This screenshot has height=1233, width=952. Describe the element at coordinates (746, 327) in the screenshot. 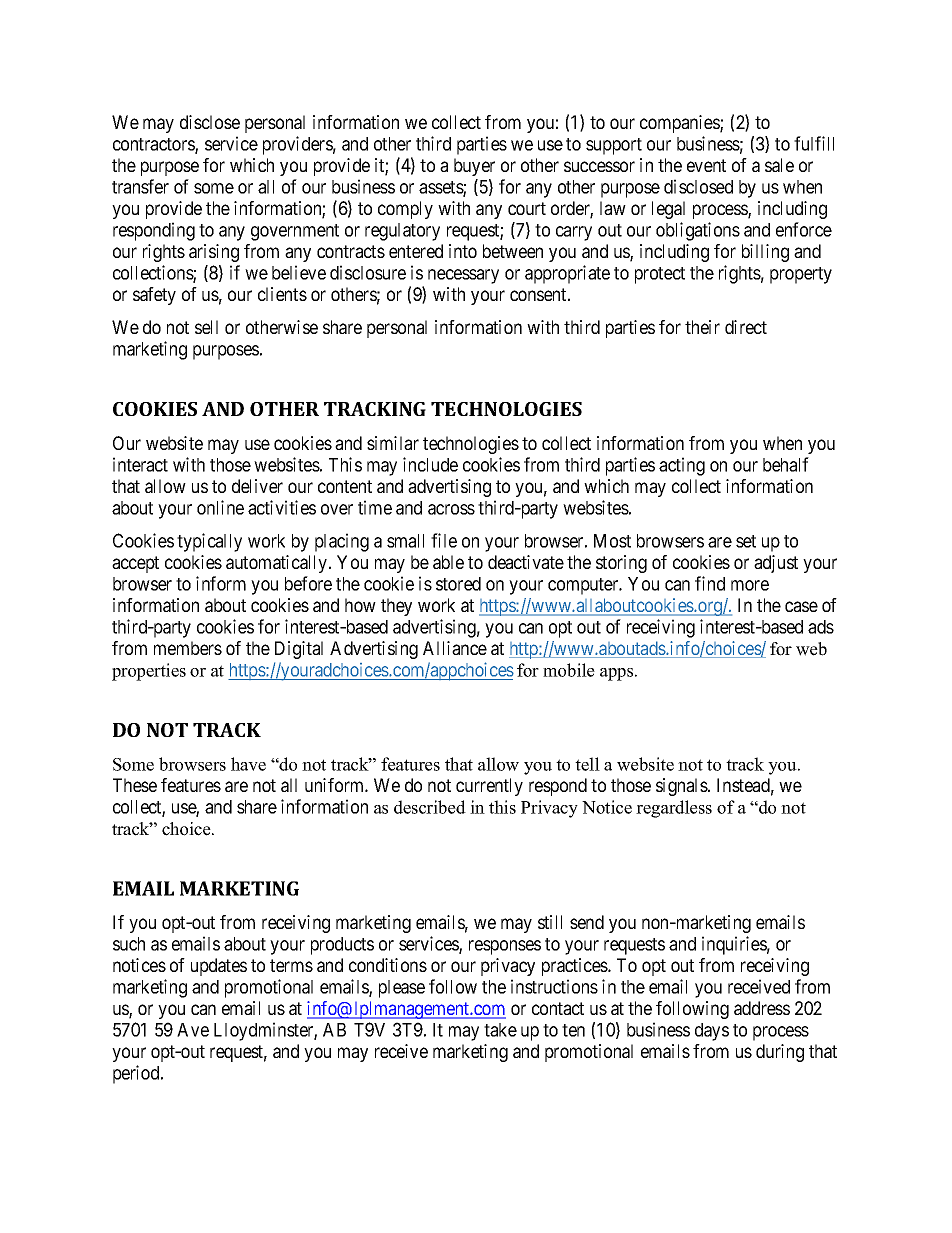

I see `direct` at that location.
